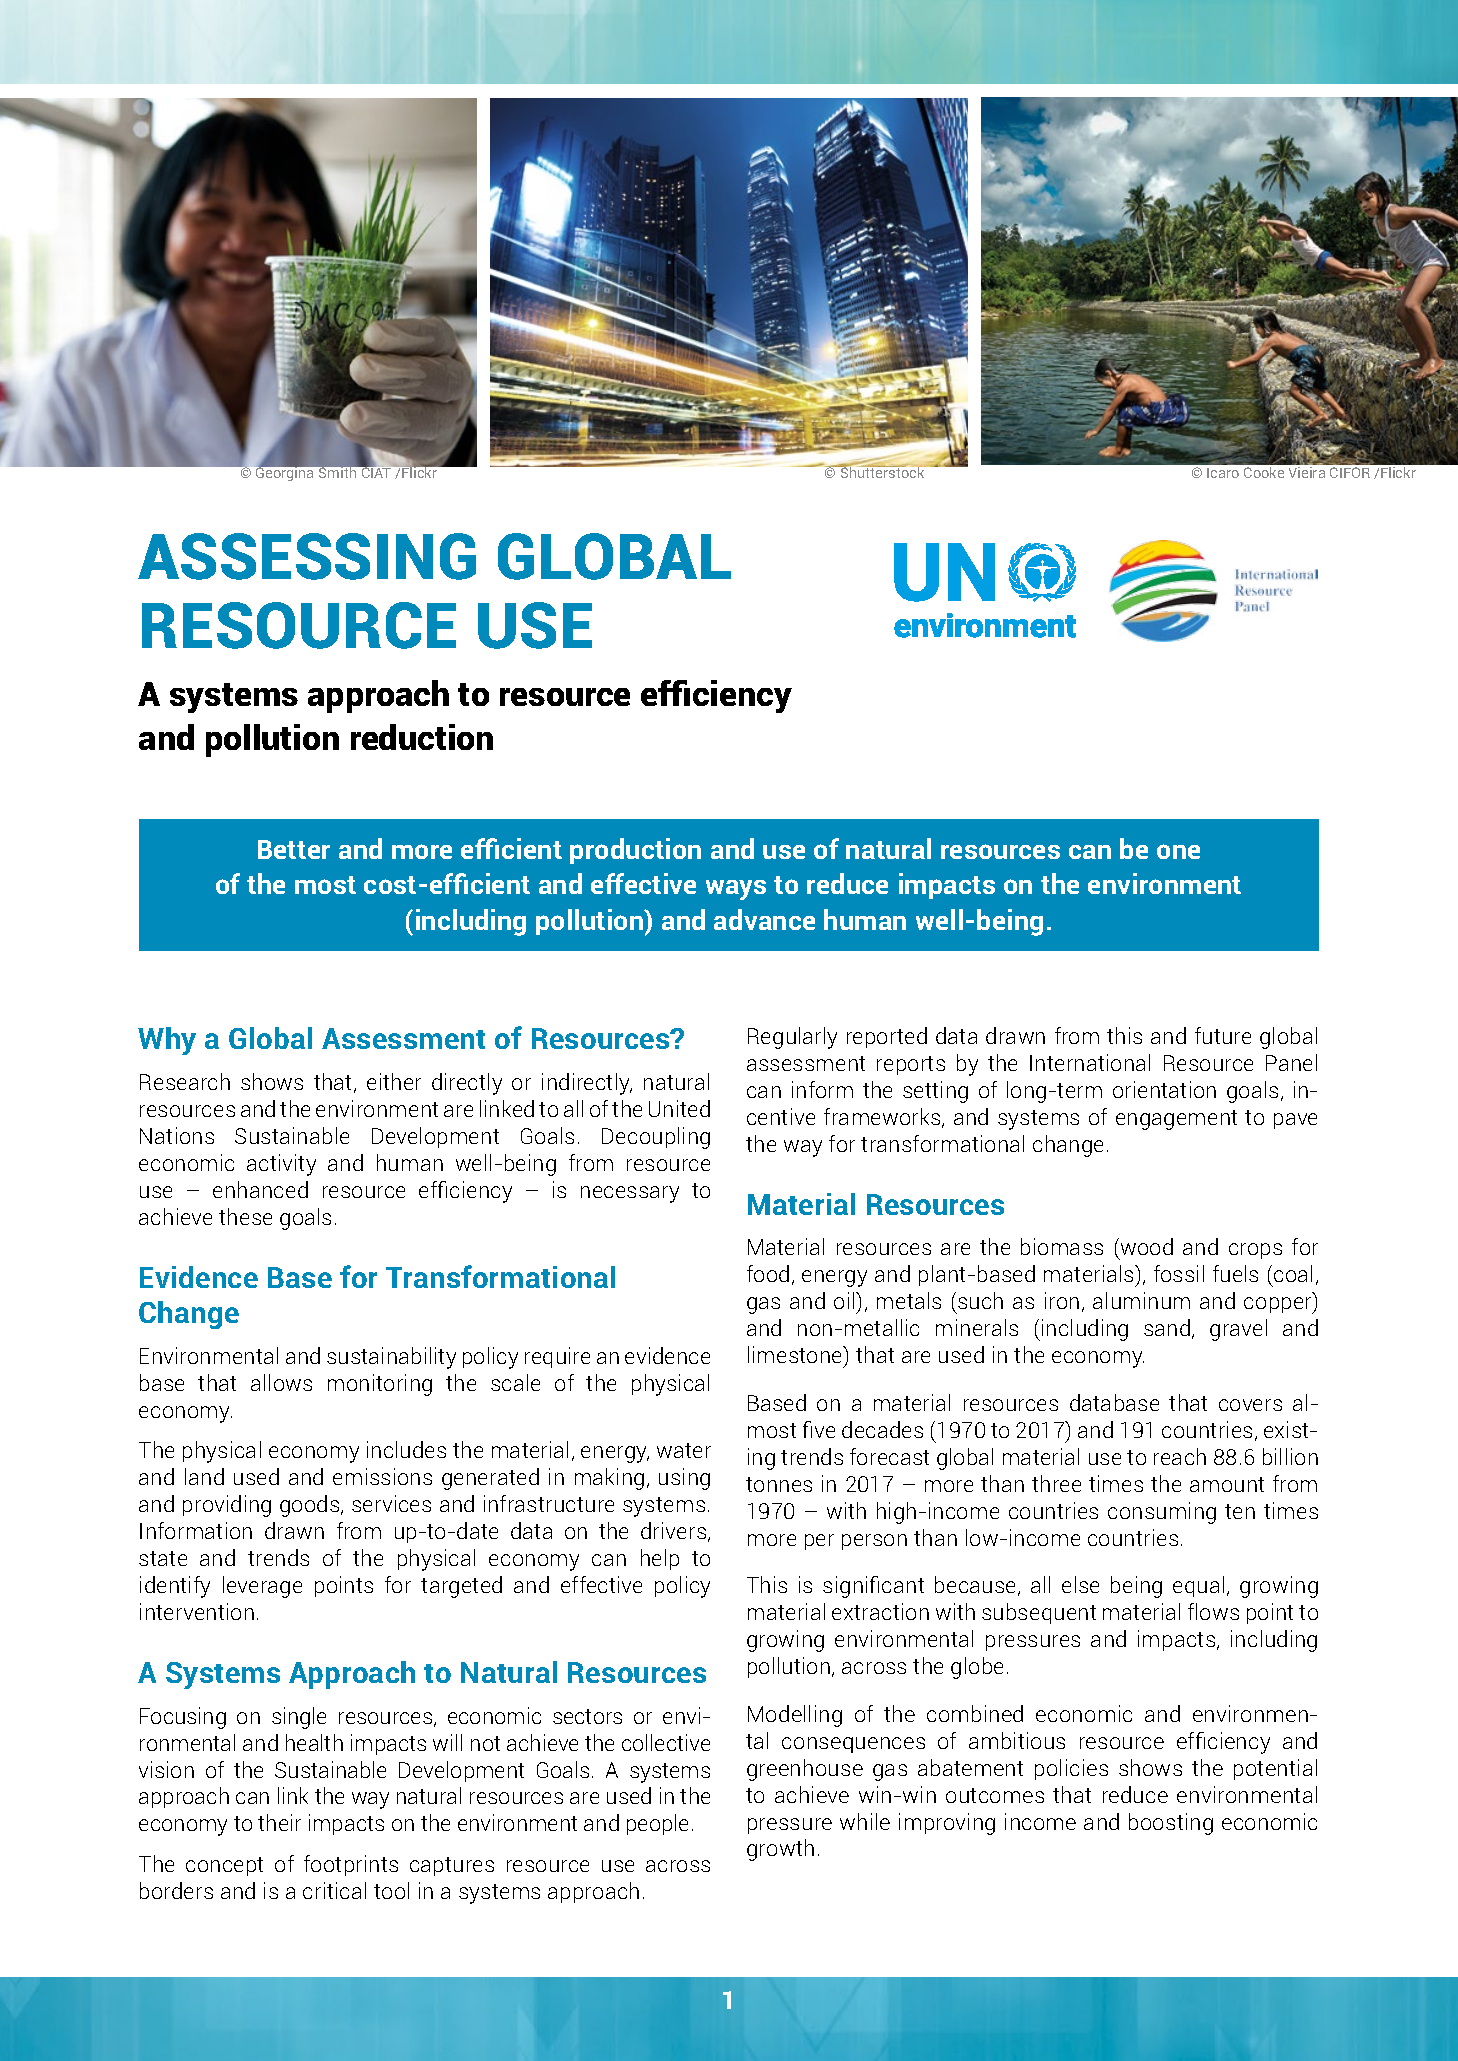 The width and height of the image is (1458, 2061). I want to click on drivers, so click(675, 1532).
